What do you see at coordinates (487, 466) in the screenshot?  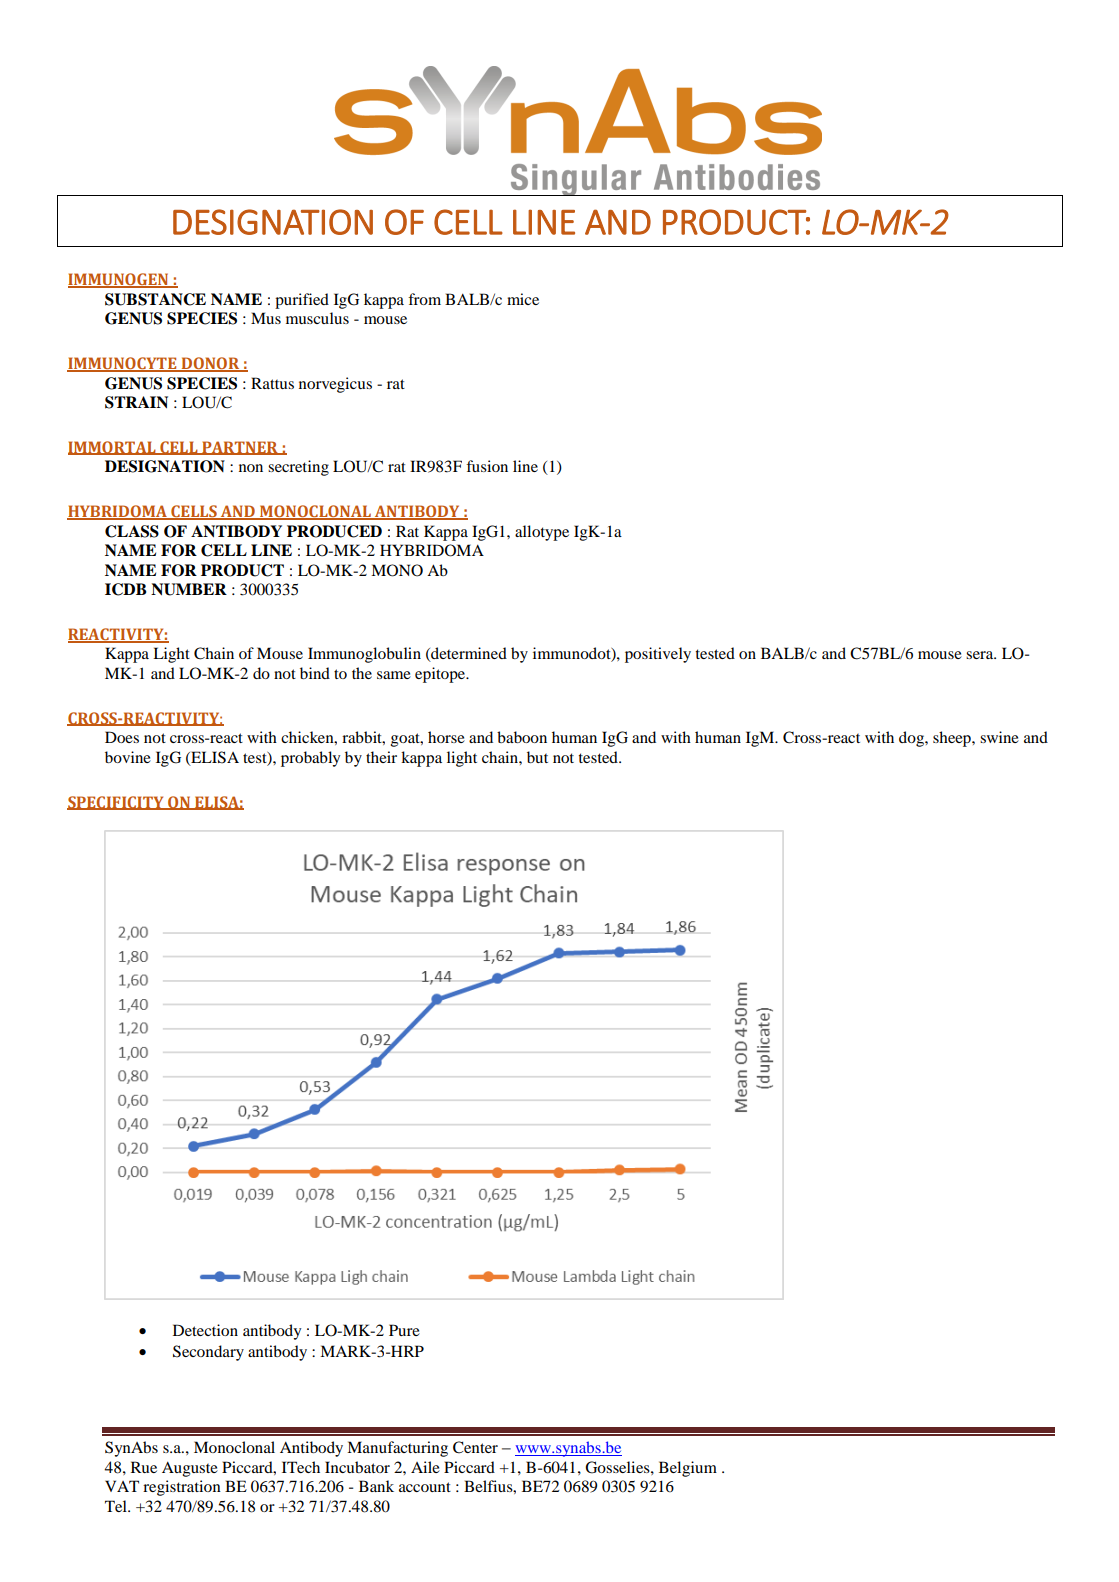 I see `fusion` at bounding box center [487, 466].
